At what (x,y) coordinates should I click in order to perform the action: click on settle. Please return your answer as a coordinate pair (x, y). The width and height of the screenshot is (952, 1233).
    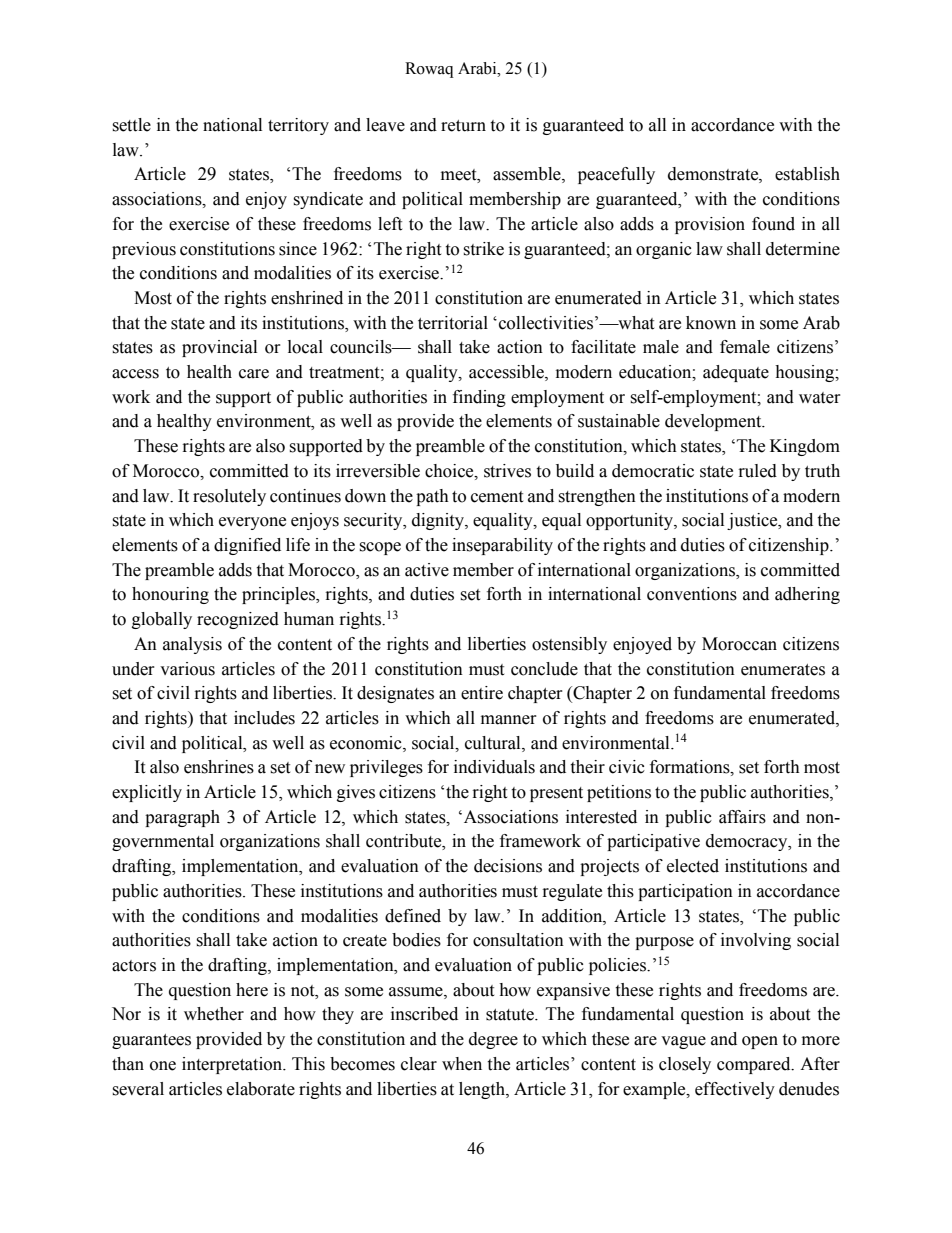
    Looking at the image, I should click on (131, 125).
